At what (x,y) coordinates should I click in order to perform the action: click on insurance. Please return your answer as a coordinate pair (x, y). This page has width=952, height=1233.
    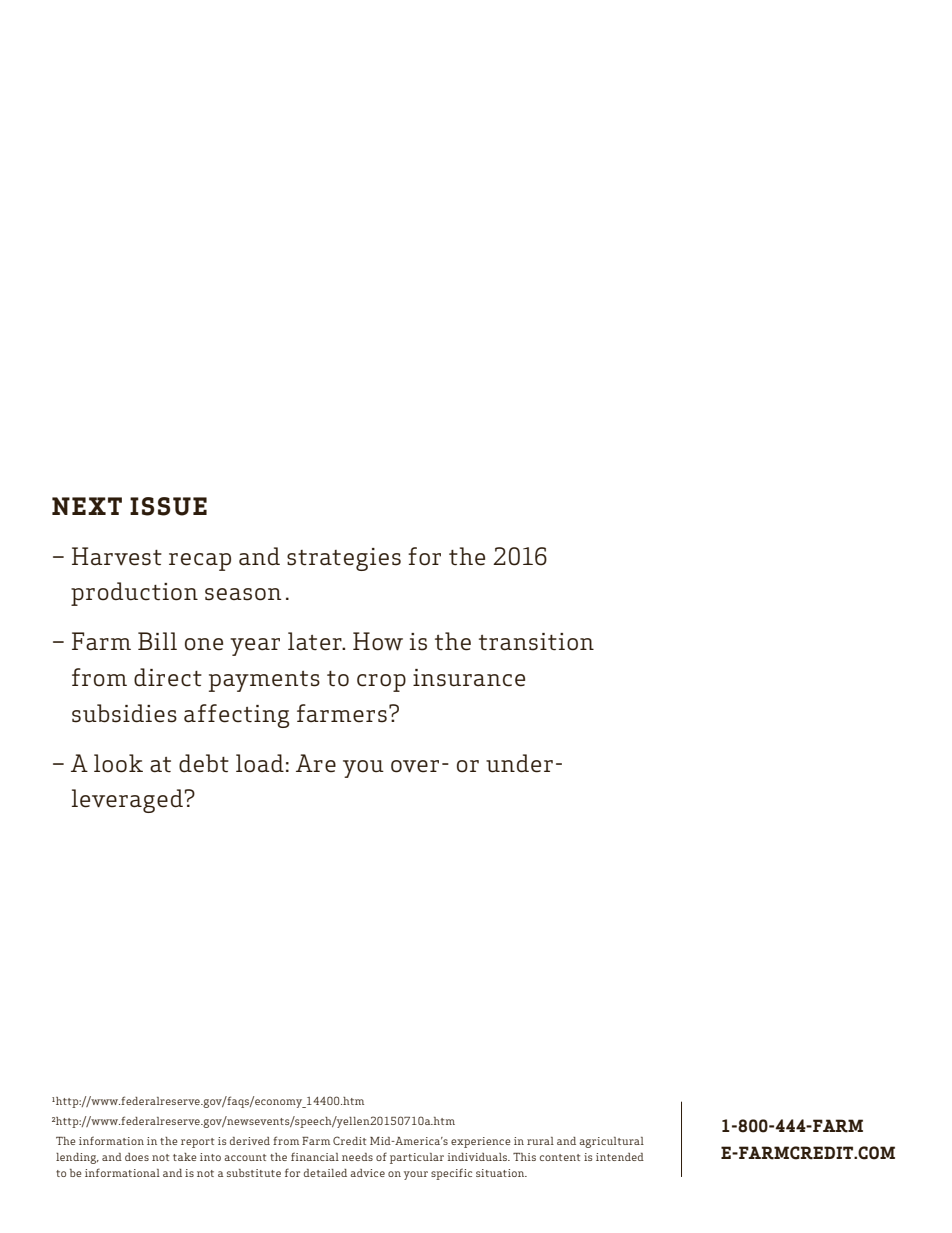
    Looking at the image, I should click on (469, 678).
